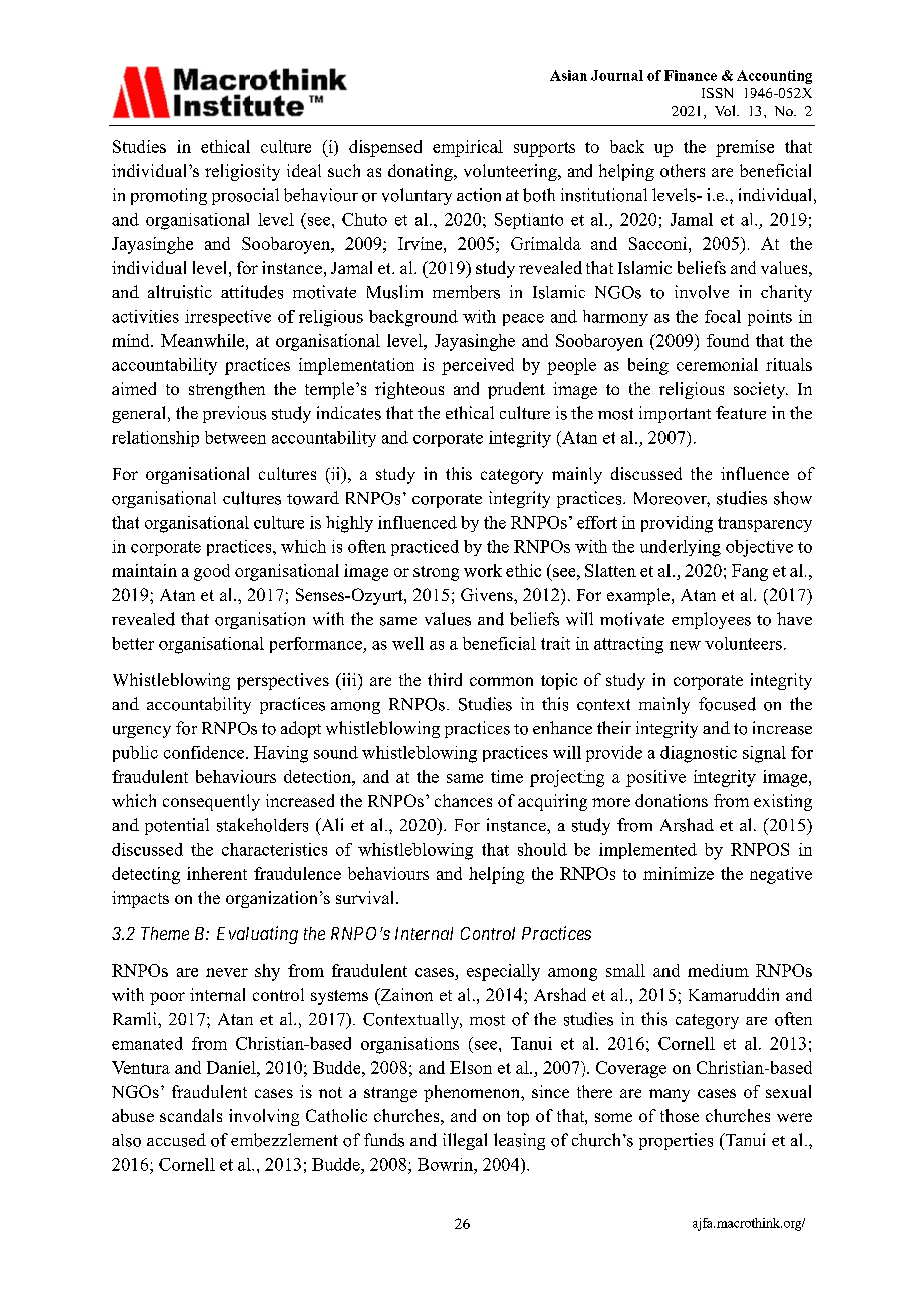 This screenshot has width=924, height=1308. I want to click on impacts, so click(140, 899).
